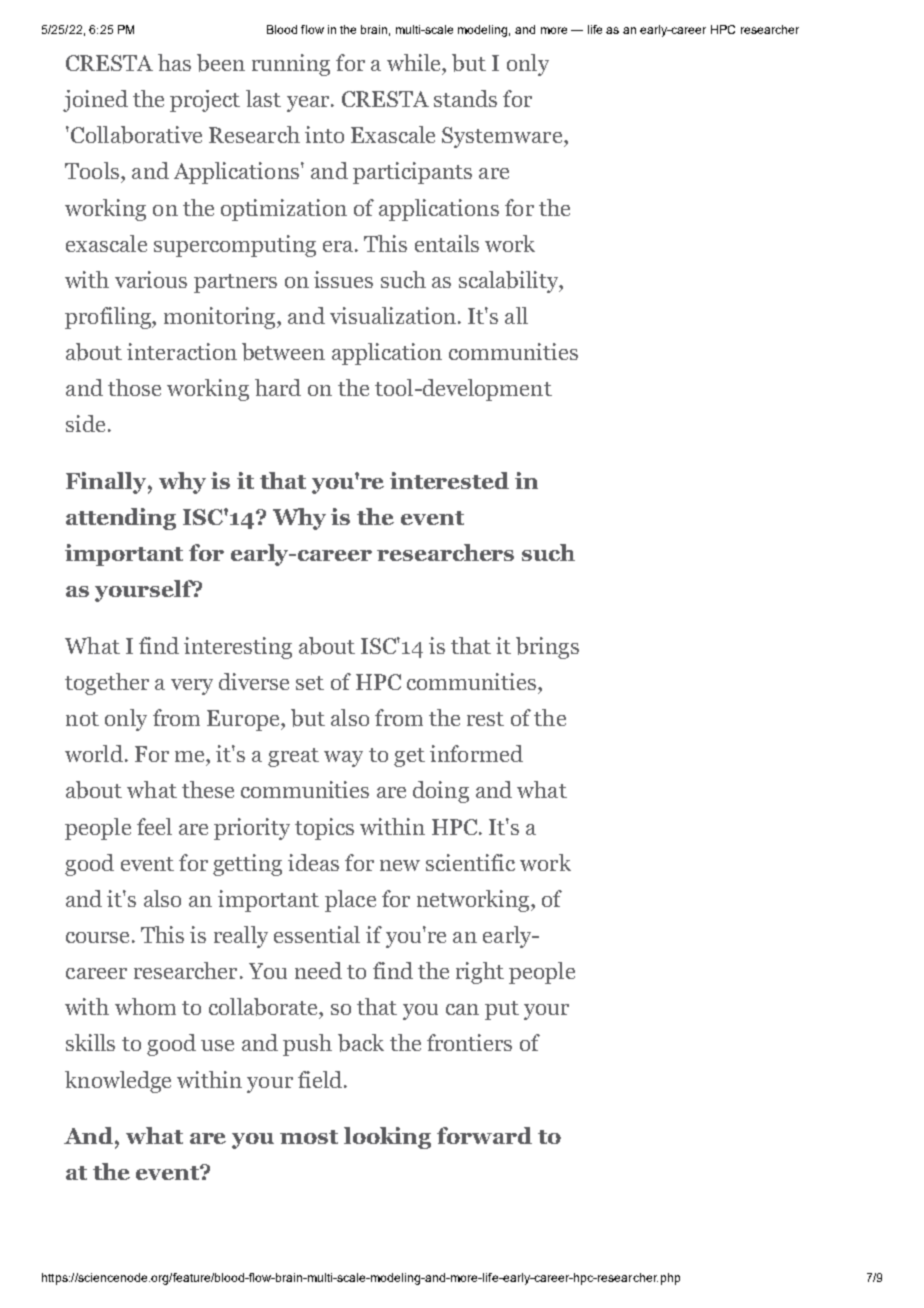  I want to click on Collaborative, so click(136, 135).
